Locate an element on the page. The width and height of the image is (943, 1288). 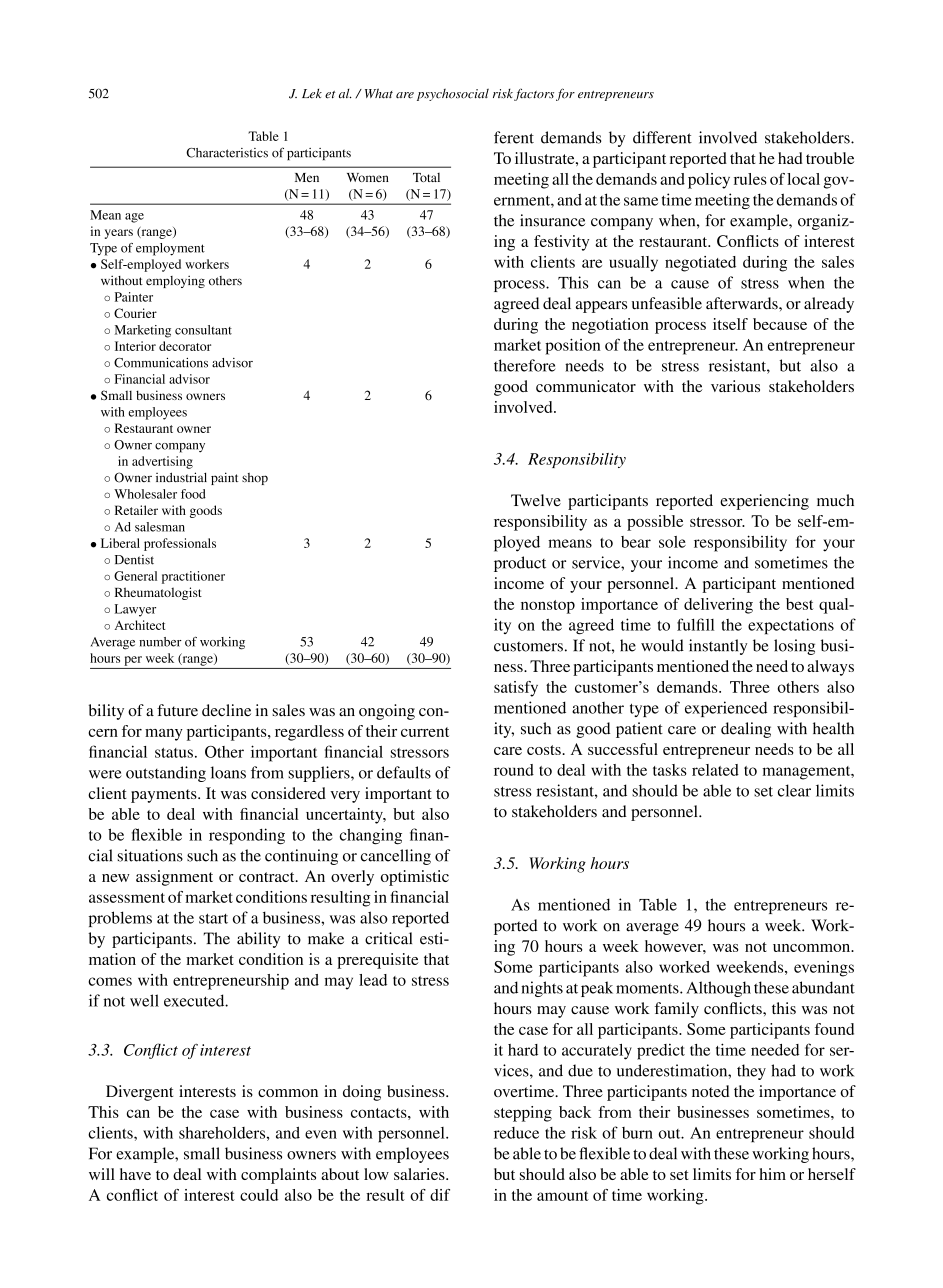
round is located at coordinates (514, 770).
